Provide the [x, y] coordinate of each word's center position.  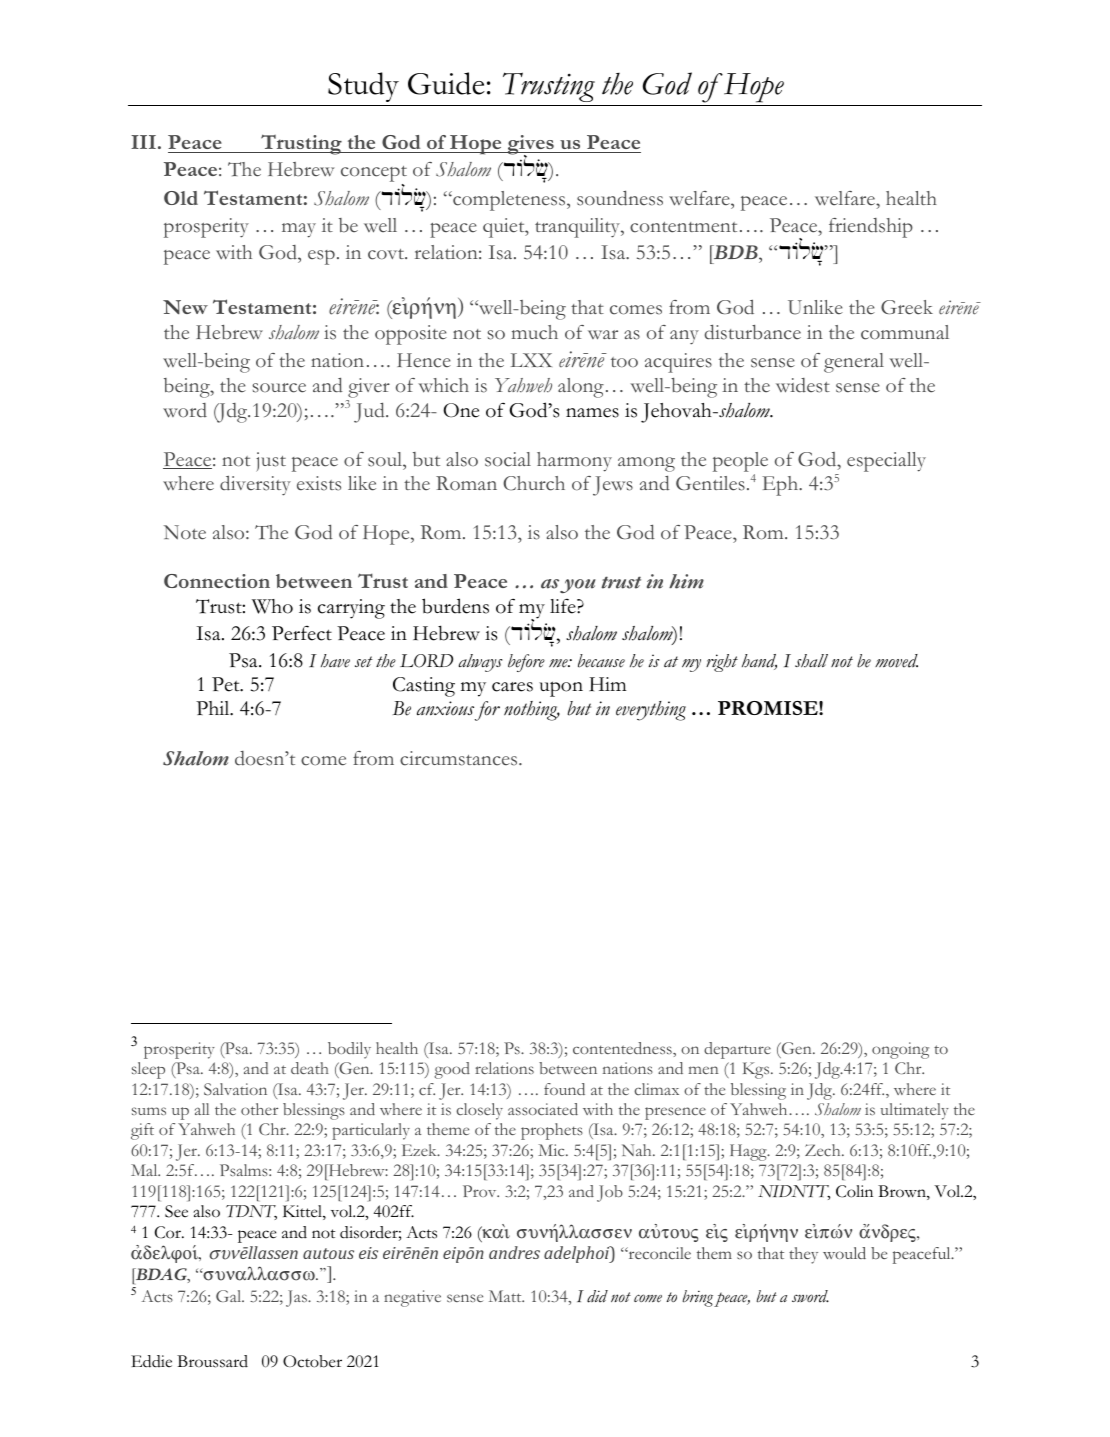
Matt [506, 1296]
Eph [781, 486]
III [143, 142]
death [310, 1068]
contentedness [623, 1048]
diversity [255, 485]
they [803, 1255]
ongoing [900, 1050]
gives [530, 146]
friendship [871, 228]
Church [534, 483]
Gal [230, 1296]
